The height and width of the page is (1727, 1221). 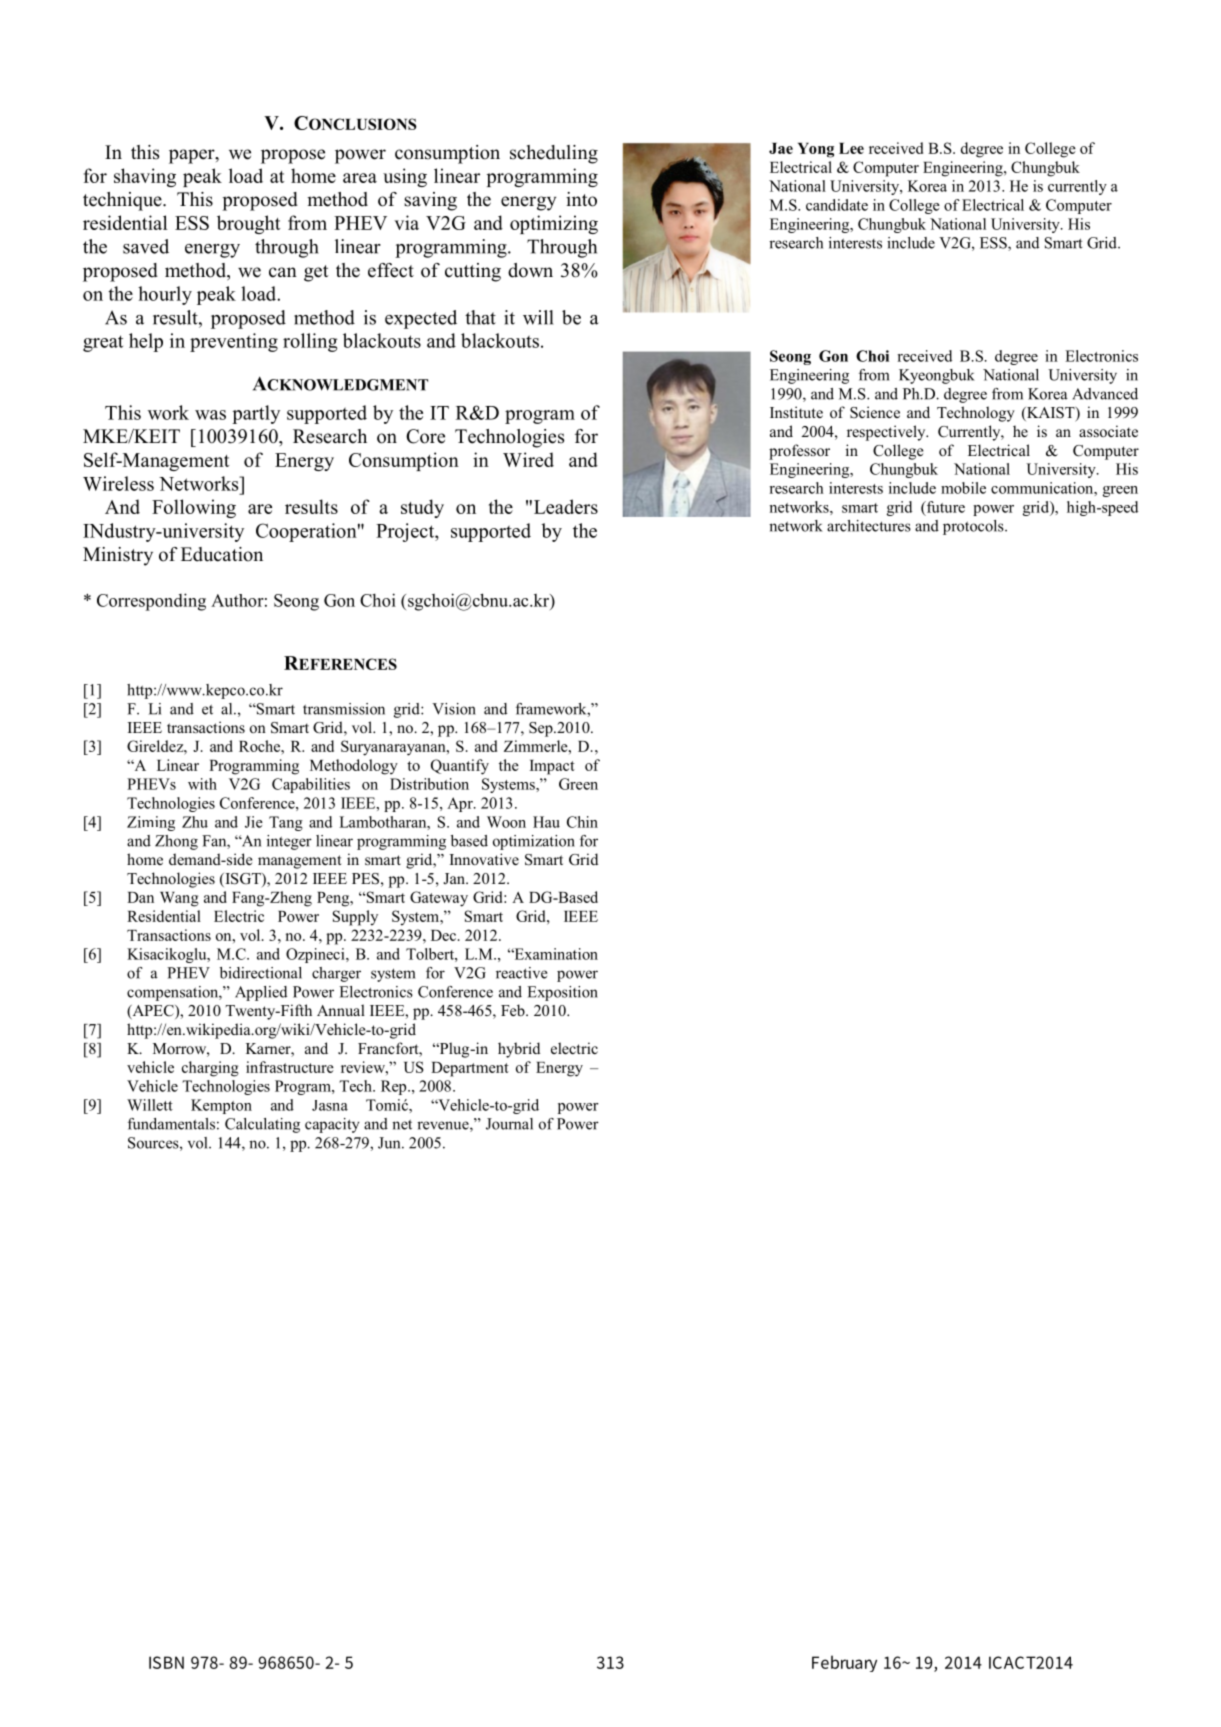 I want to click on Journal, so click(x=509, y=1124).
